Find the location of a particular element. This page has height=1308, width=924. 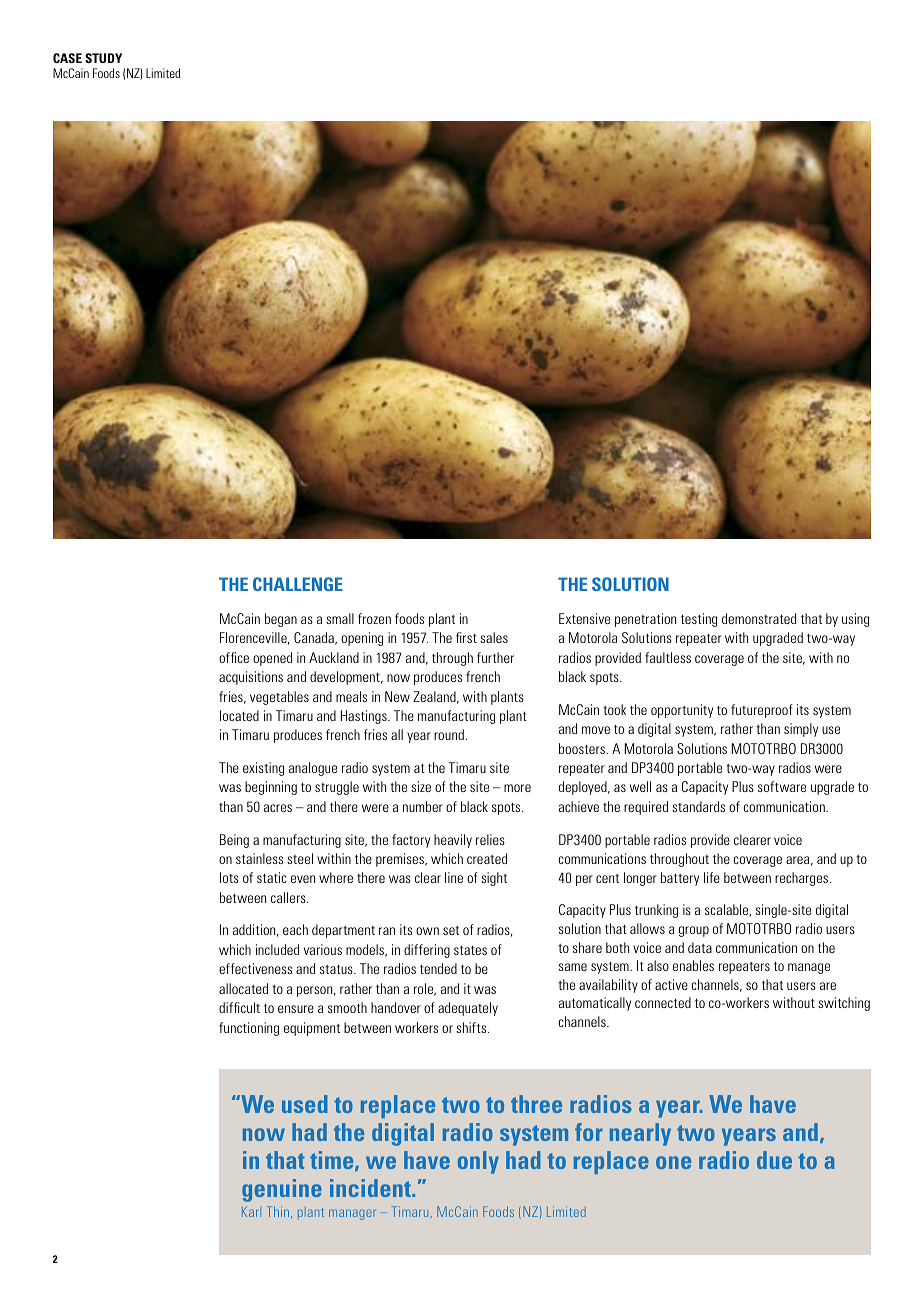

demonstrated is located at coordinates (759, 618).
